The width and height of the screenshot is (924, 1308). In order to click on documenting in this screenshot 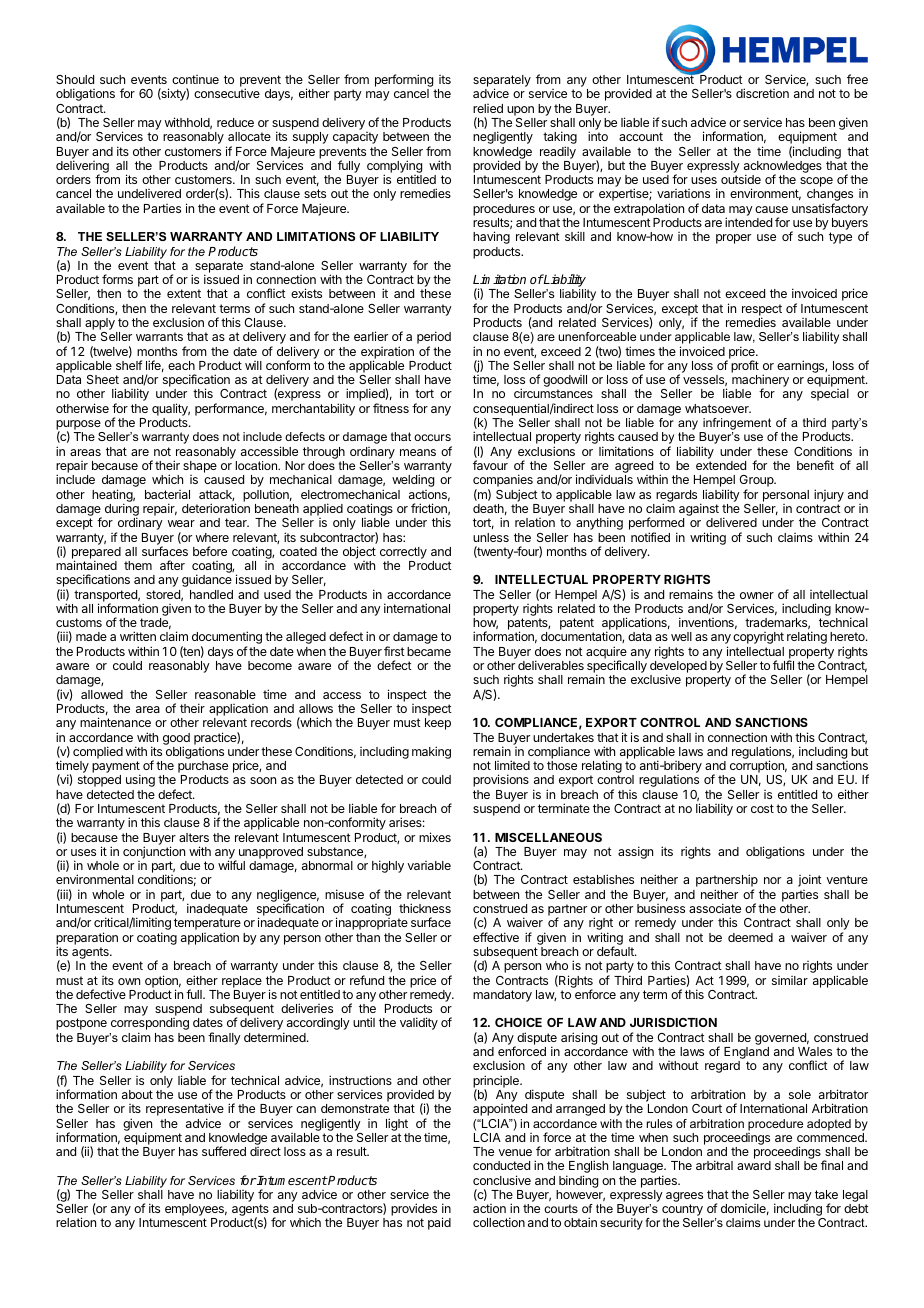, I will do `click(227, 639)`.
